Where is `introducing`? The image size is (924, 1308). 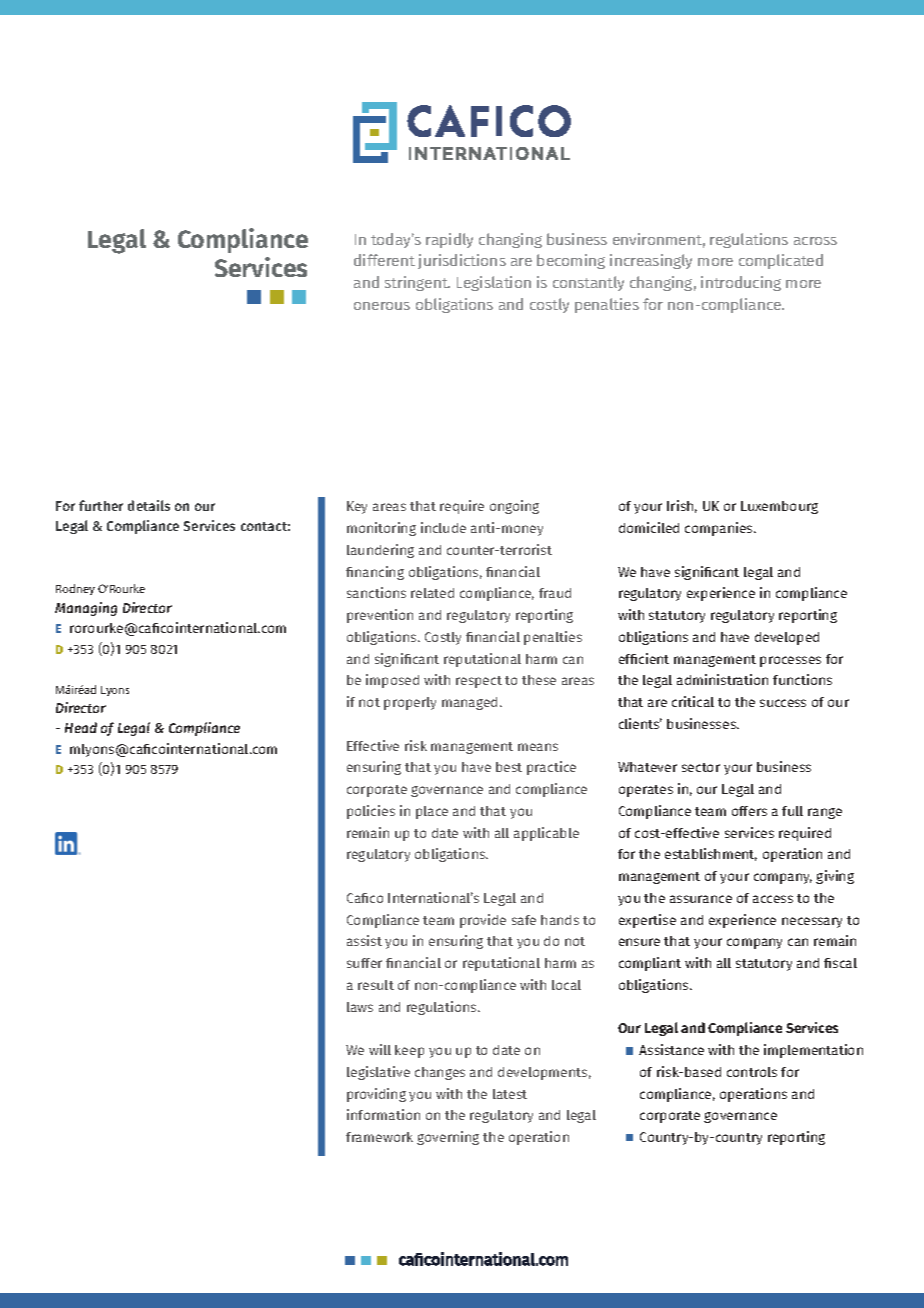 introducing is located at coordinates (741, 283).
